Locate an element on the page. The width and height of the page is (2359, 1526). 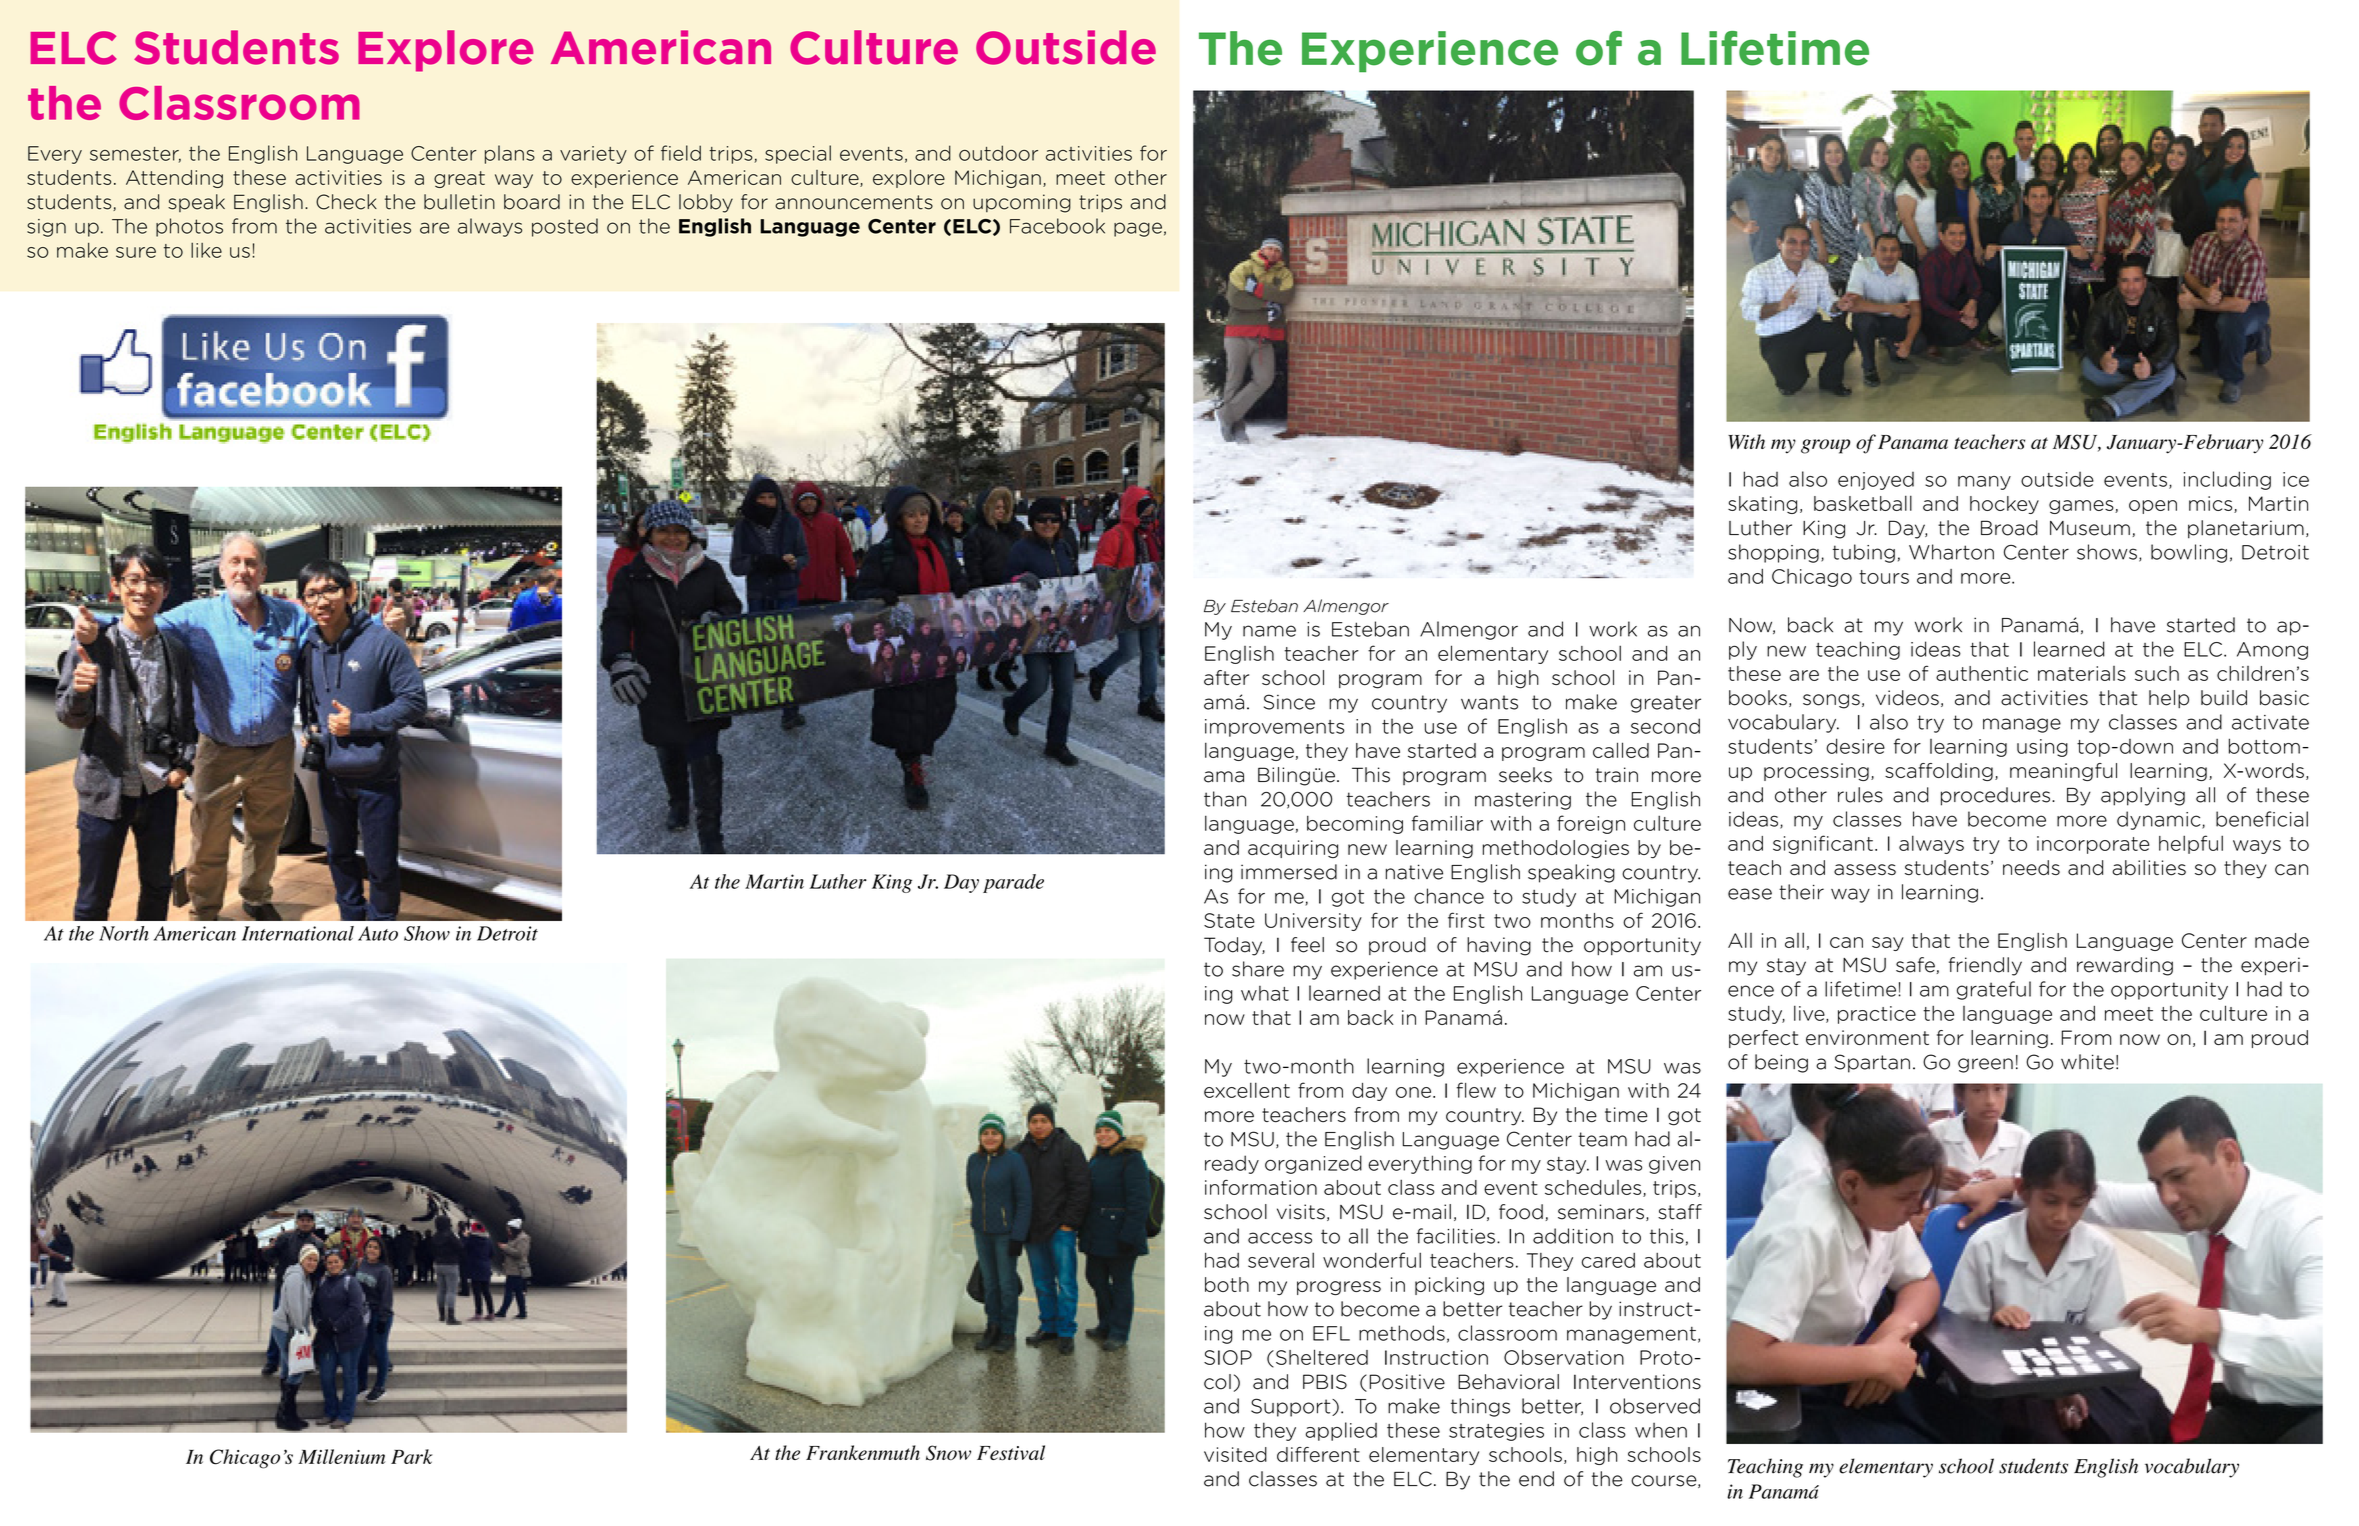
International is located at coordinates (298, 933).
